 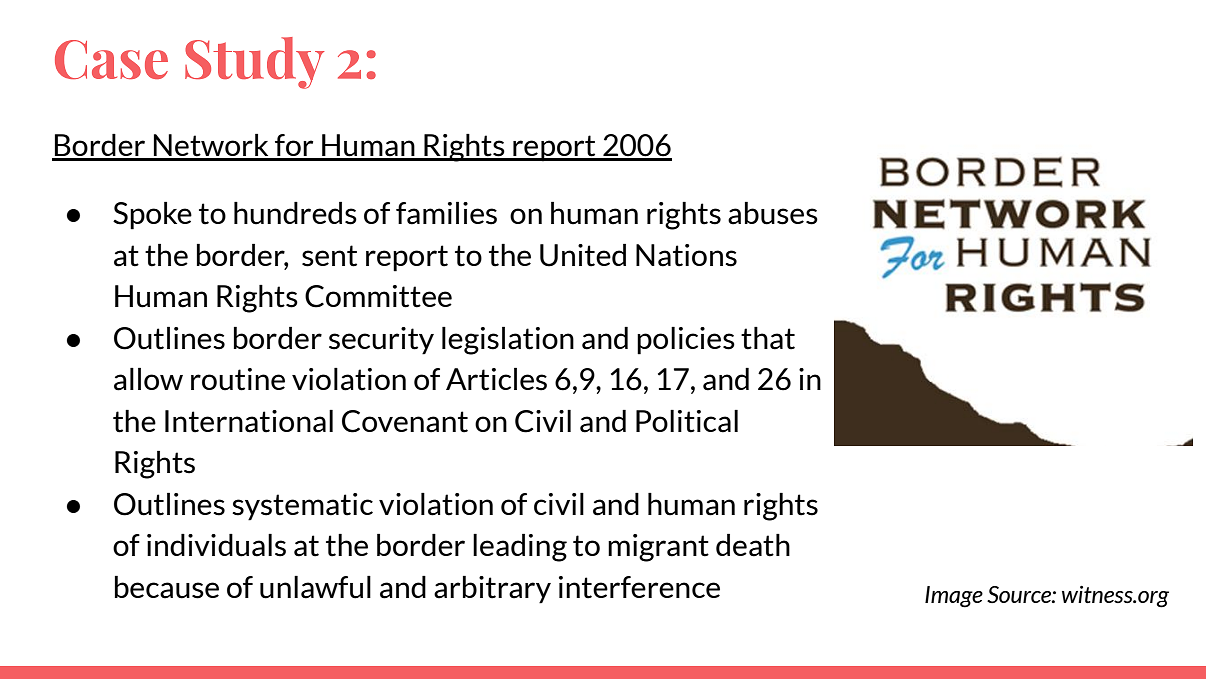 I want to click on Case, so click(x=111, y=59).
